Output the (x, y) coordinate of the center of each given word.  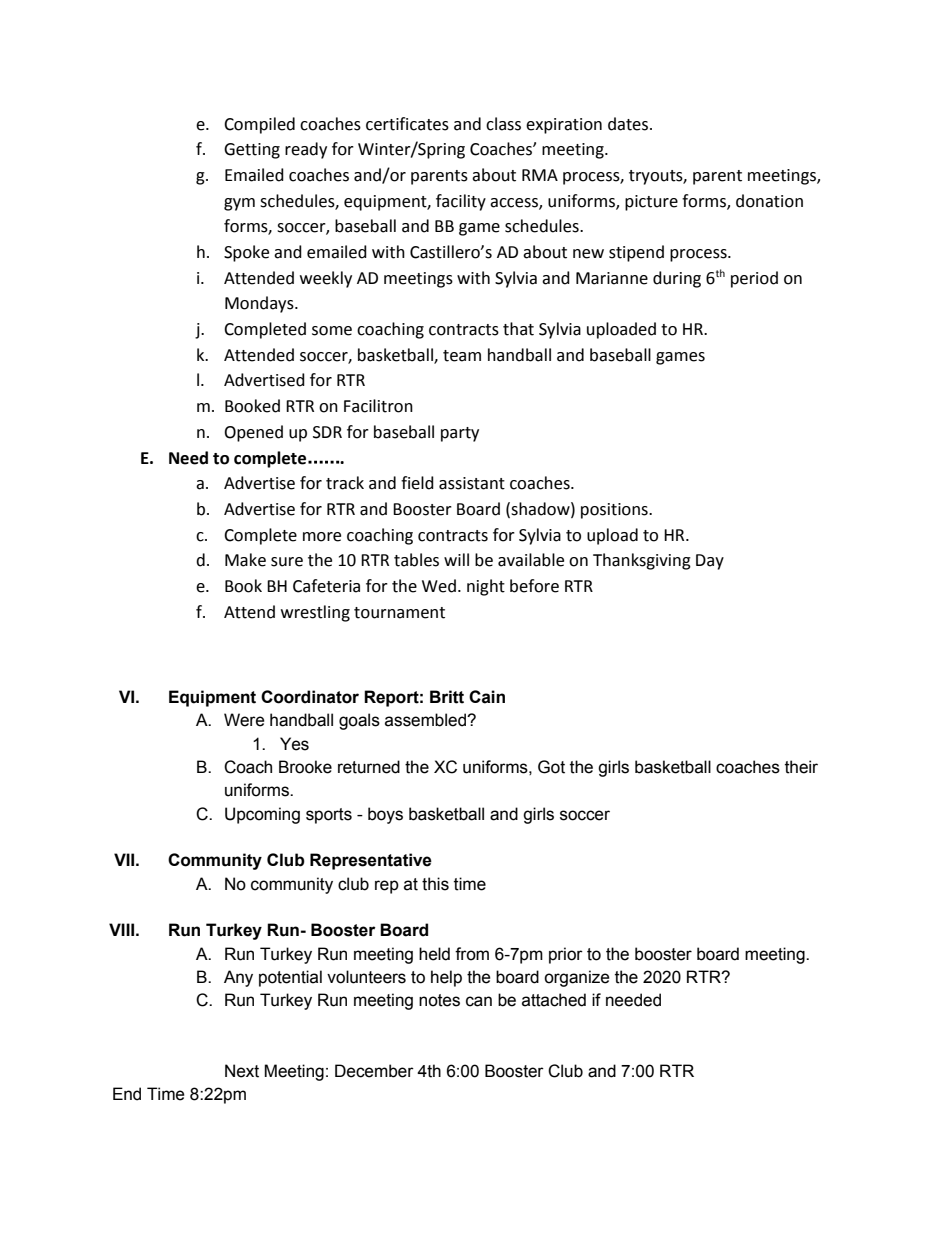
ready (306, 150)
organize (577, 978)
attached (554, 1000)
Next (242, 1071)
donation (769, 201)
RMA (540, 175)
